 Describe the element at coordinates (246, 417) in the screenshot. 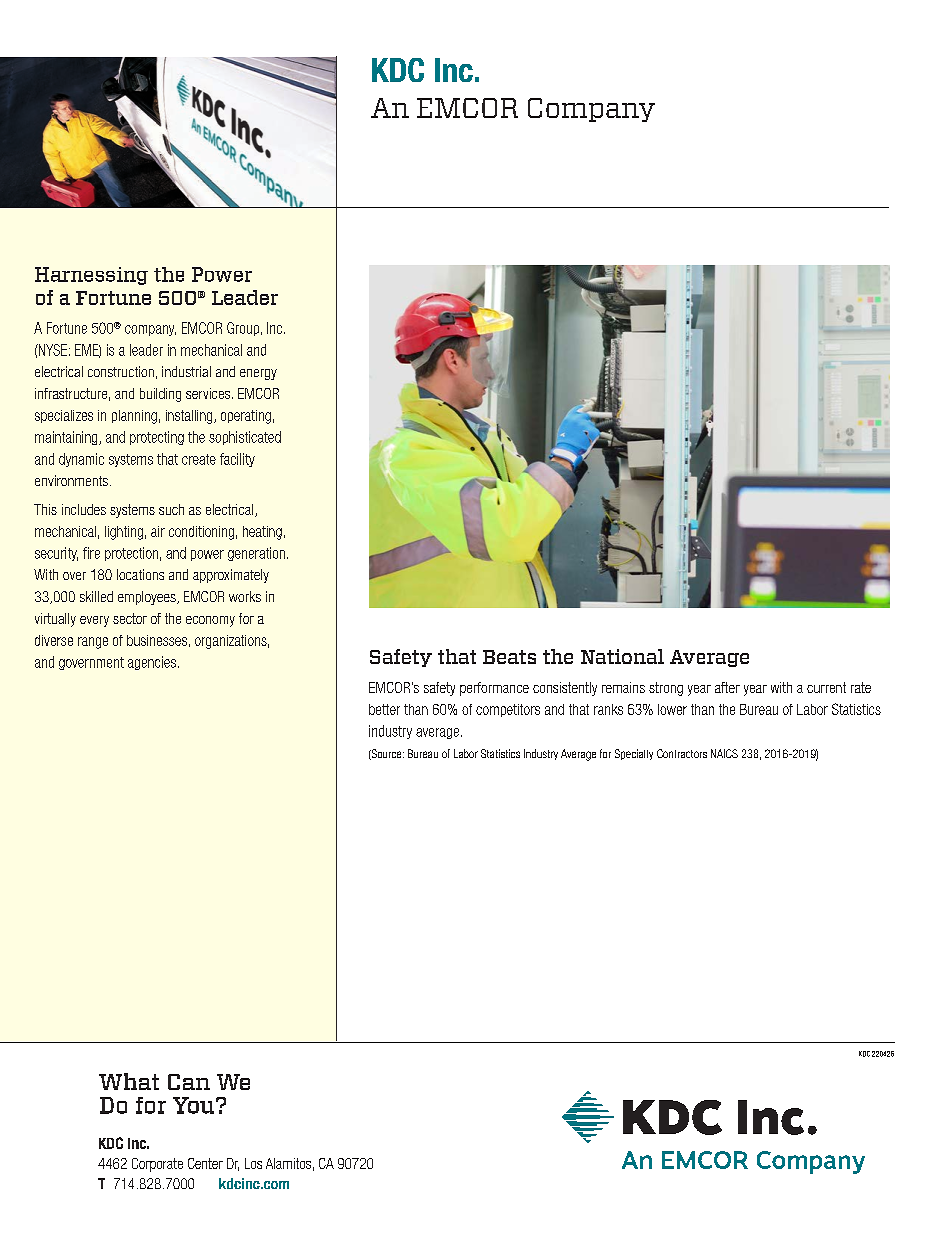

I see `operating` at that location.
